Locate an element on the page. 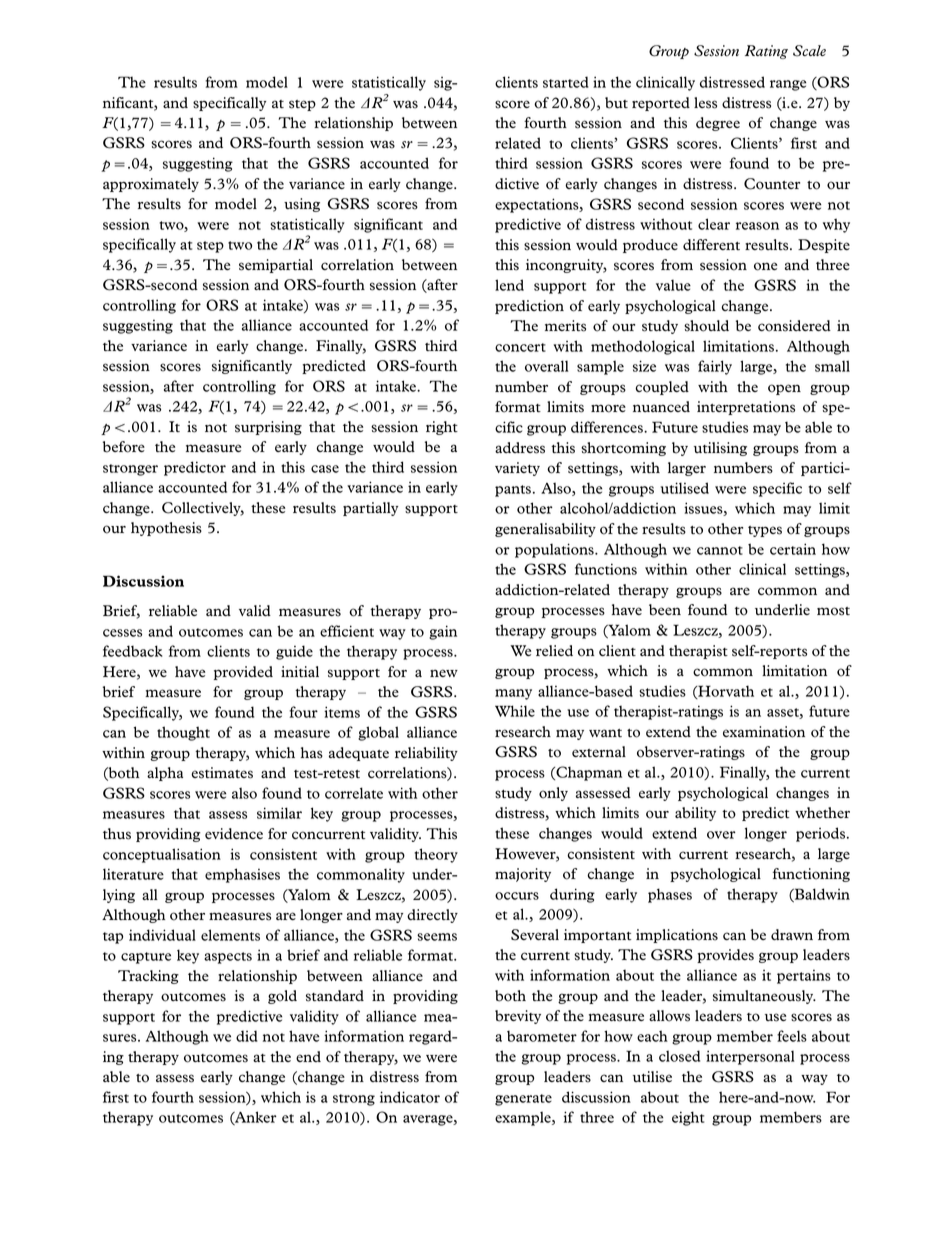 This page has width=952, height=1242. started is located at coordinates (566, 82).
